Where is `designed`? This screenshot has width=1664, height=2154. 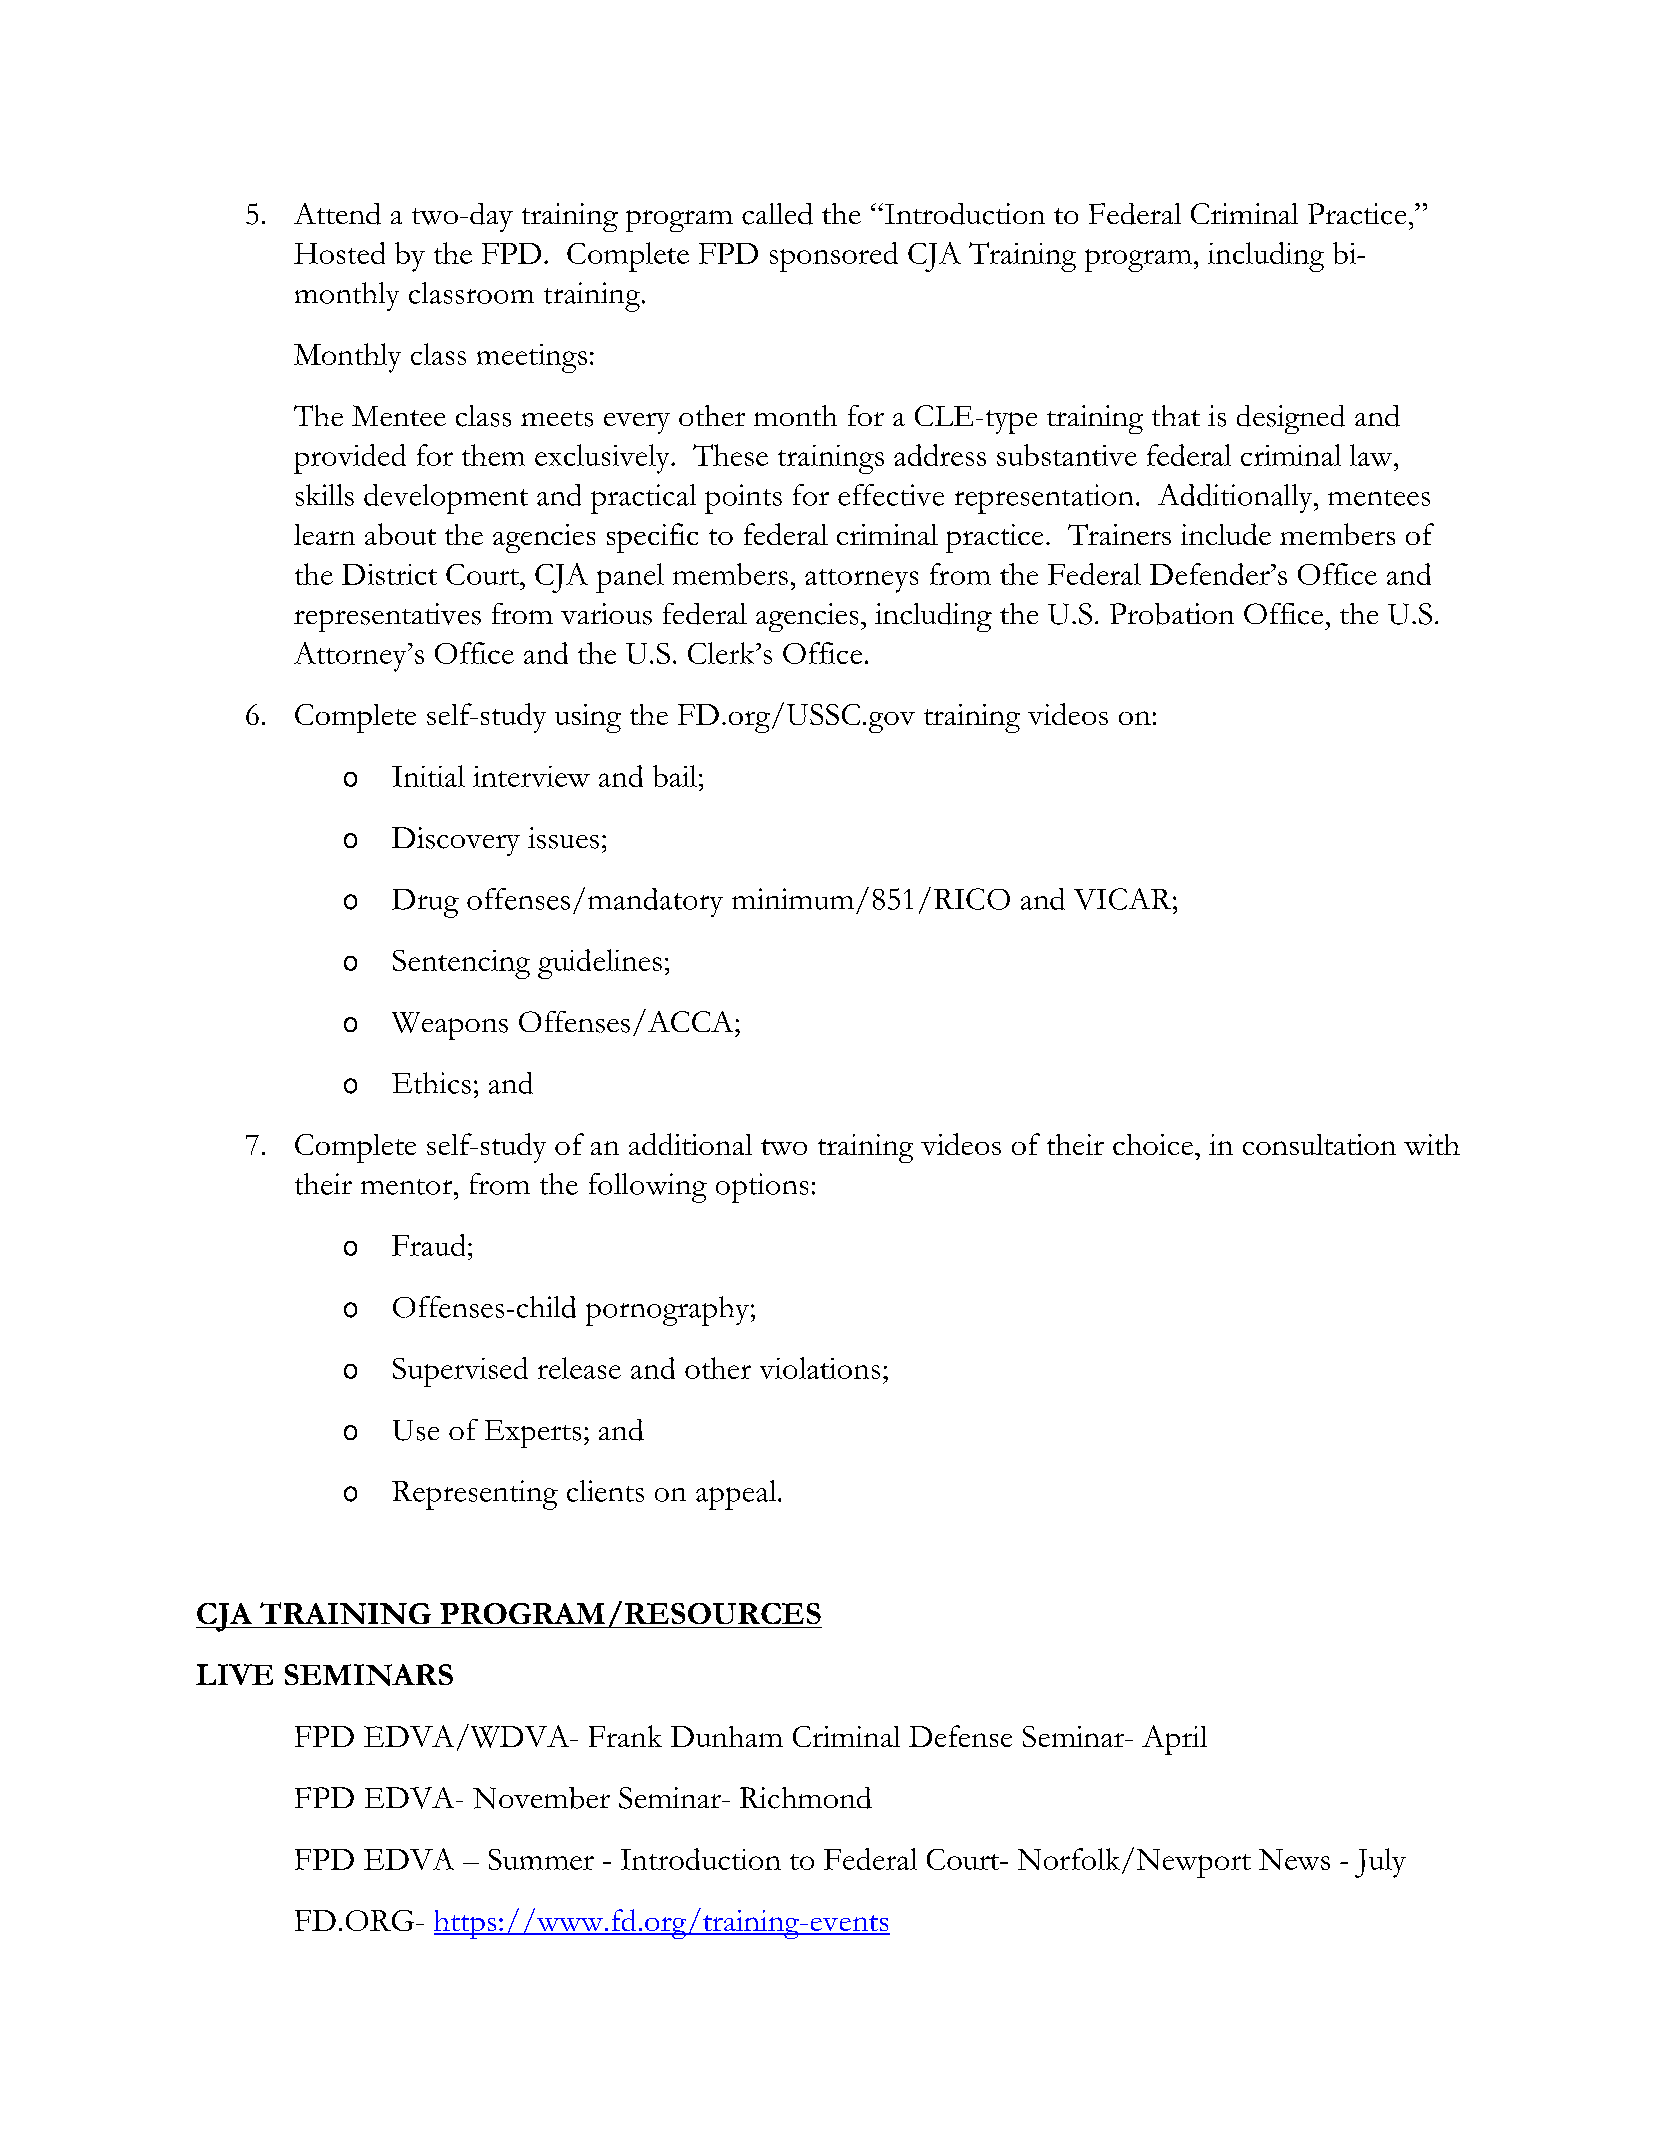
designed is located at coordinates (1291, 419).
